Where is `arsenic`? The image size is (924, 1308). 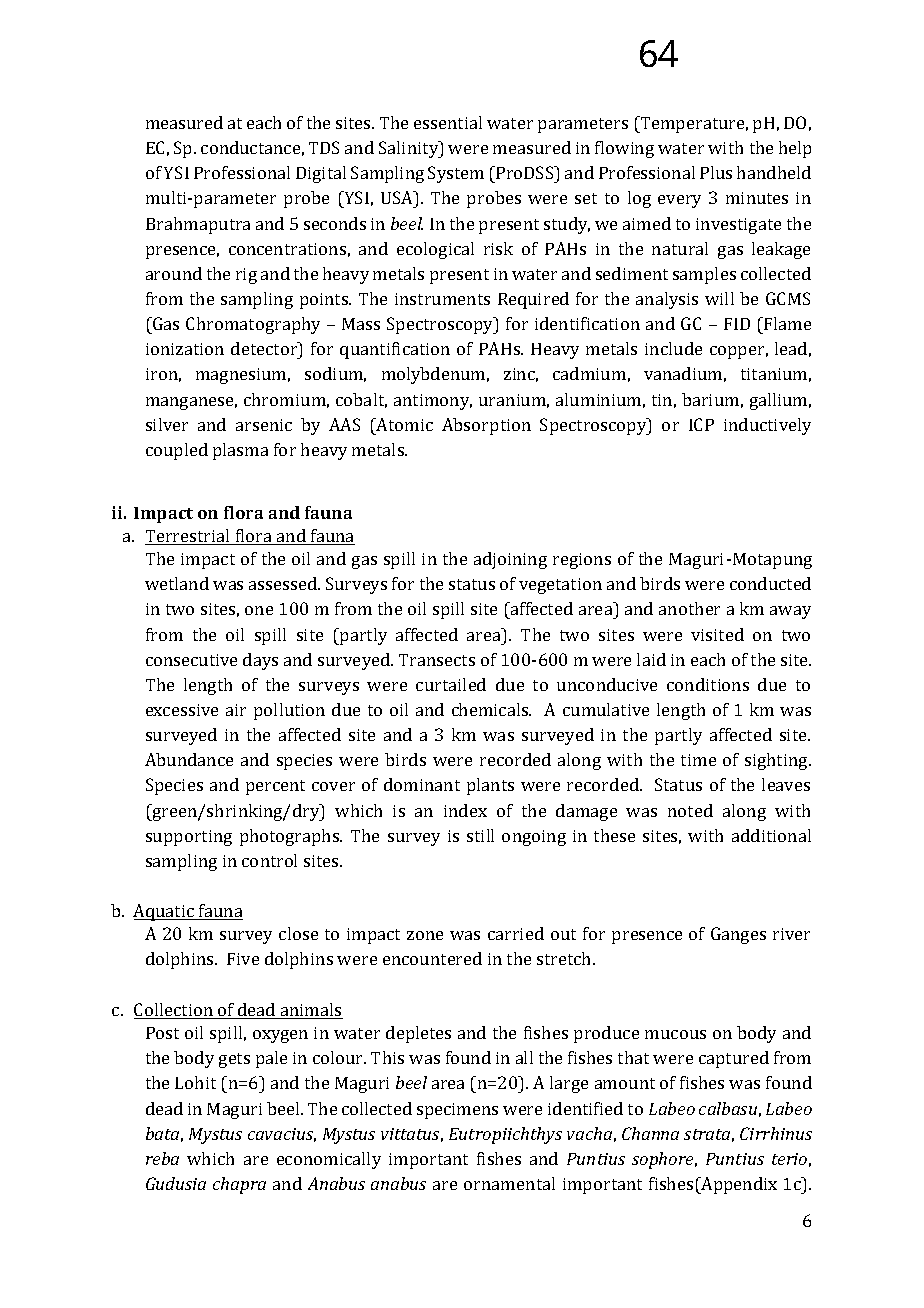 arsenic is located at coordinates (264, 425).
